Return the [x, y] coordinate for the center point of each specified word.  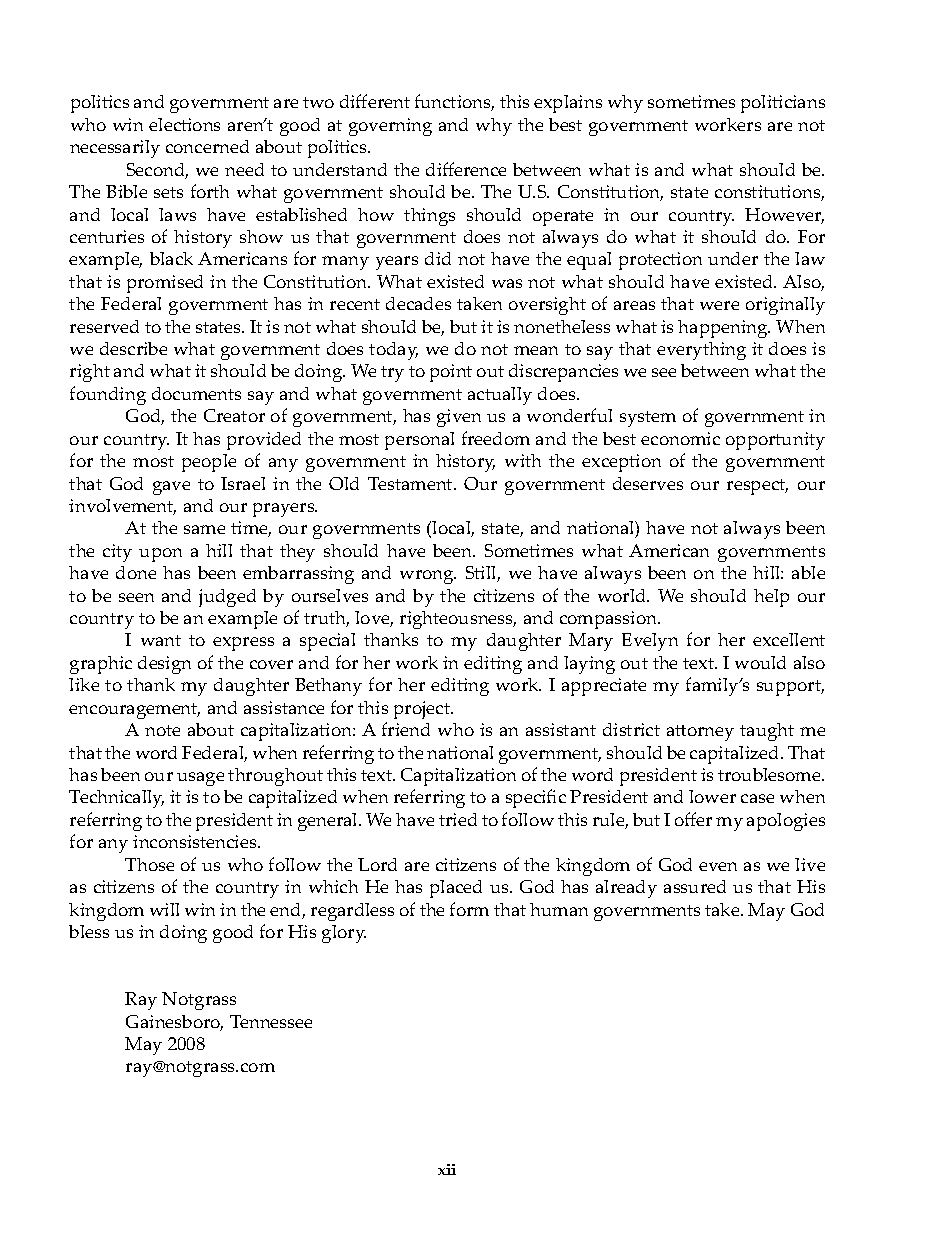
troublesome [770, 774]
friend [406, 729]
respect [757, 487]
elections [184, 124]
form [469, 909]
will [164, 909]
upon [160, 555]
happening [724, 329]
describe [133, 348]
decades [418, 303]
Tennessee [271, 1021]
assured [695, 886]
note [162, 730]
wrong [428, 577]
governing [390, 127]
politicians [783, 104]
